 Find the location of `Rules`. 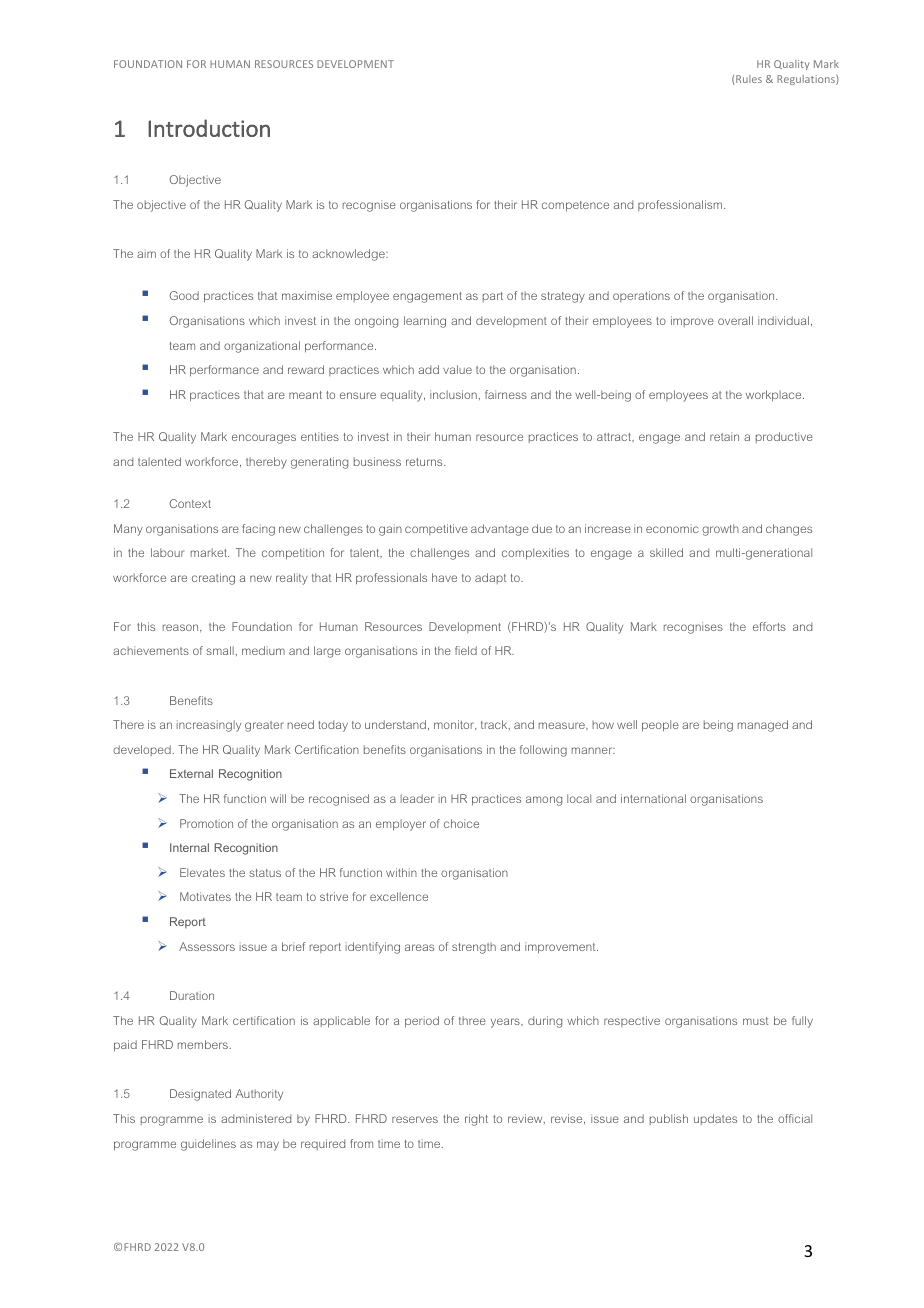

Rules is located at coordinates (749, 79).
